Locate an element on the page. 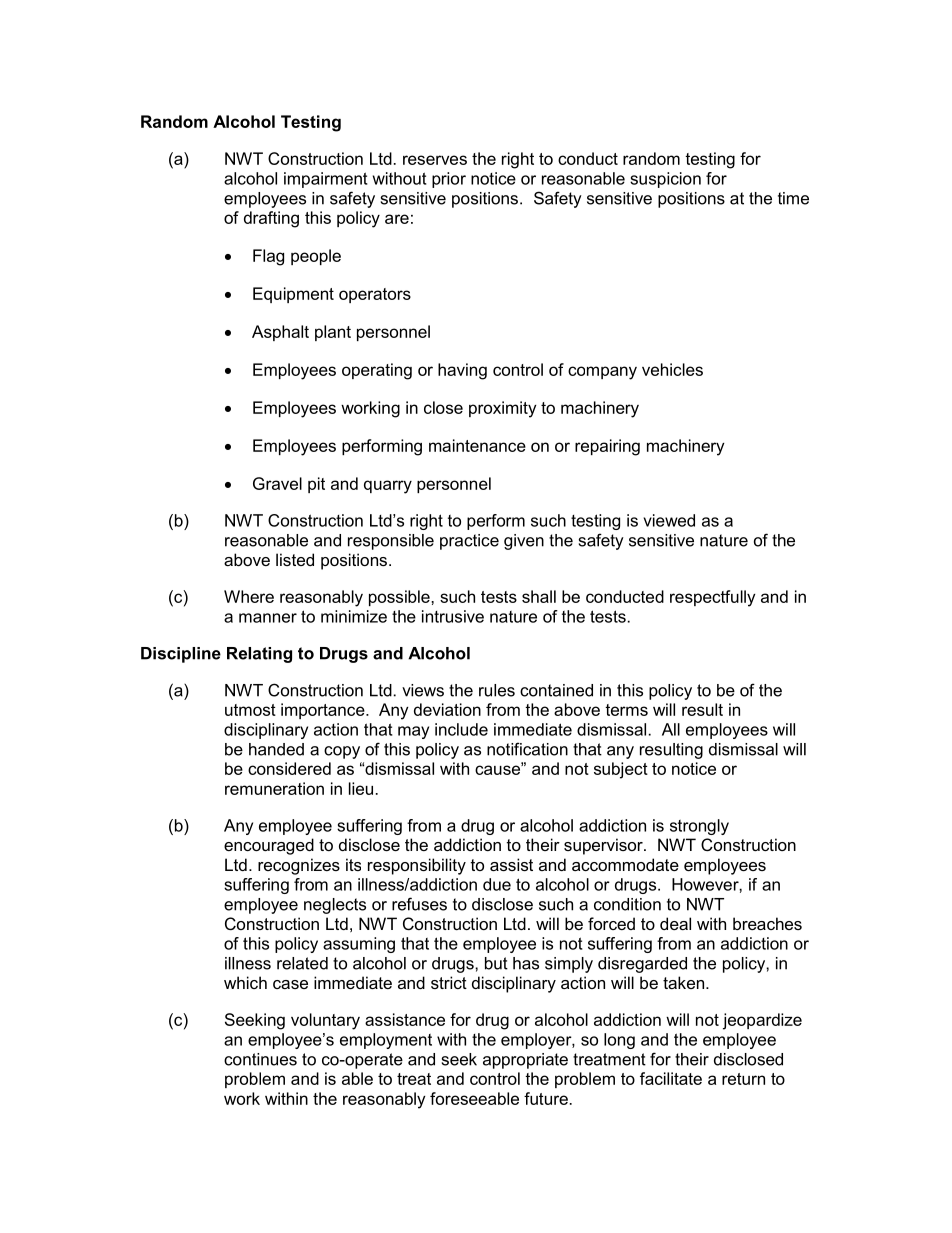 The width and height of the document is (952, 1233). continues is located at coordinates (260, 1059).
